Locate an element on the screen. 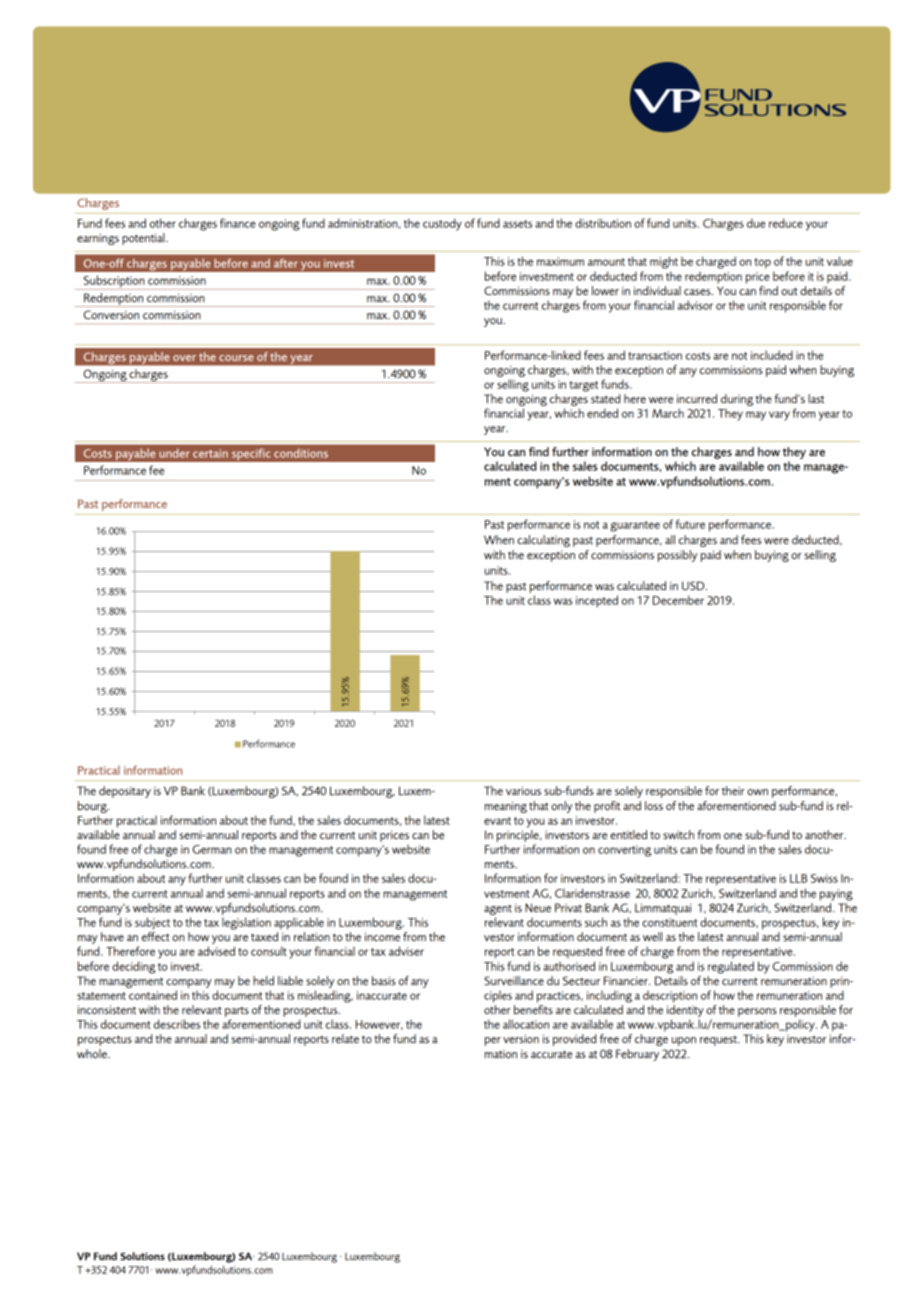 The image size is (924, 1308). depositary is located at coordinates (125, 792).
